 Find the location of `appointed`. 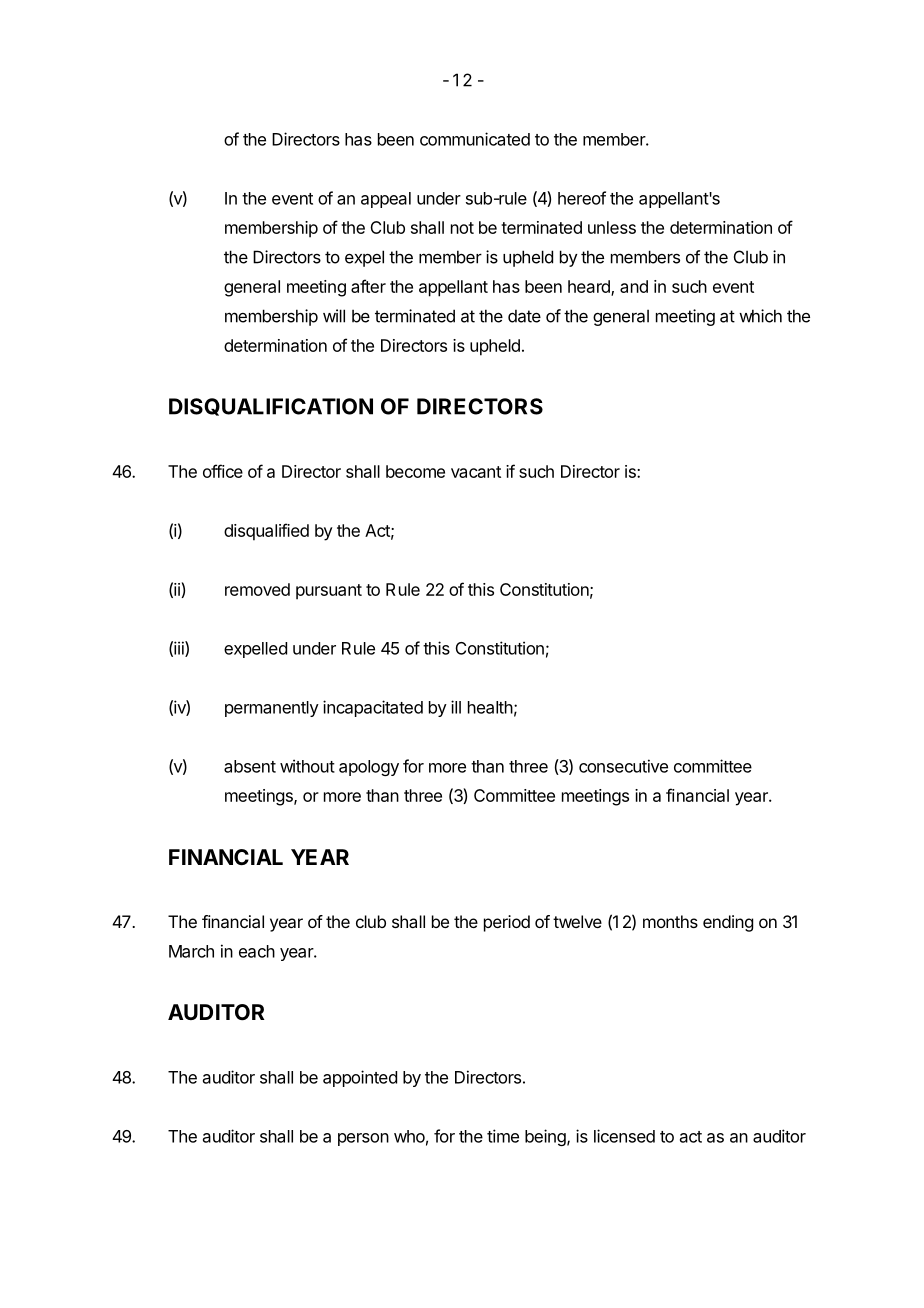

appointed is located at coordinates (360, 1078).
